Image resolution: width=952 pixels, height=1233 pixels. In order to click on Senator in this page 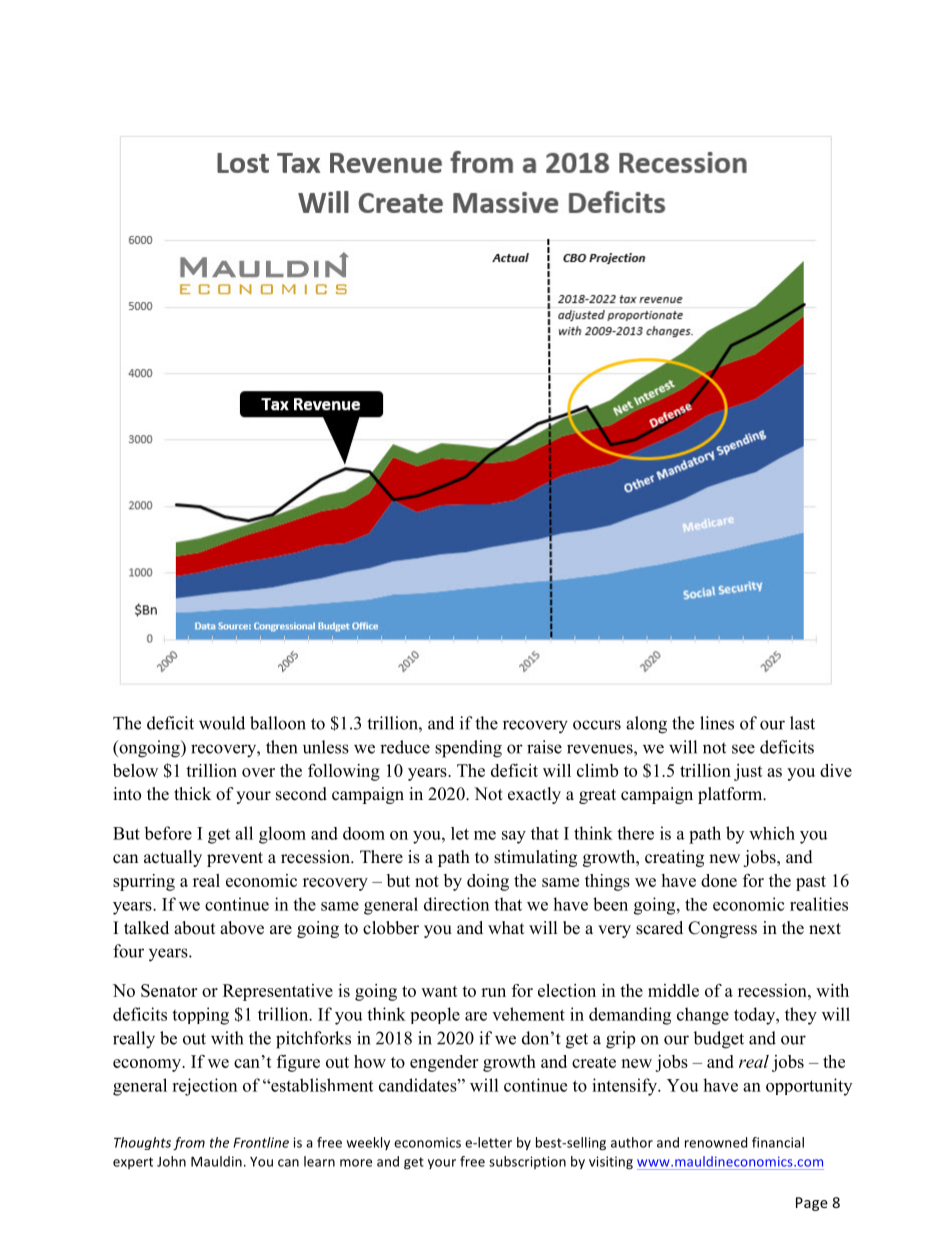, I will do `click(169, 990)`.
